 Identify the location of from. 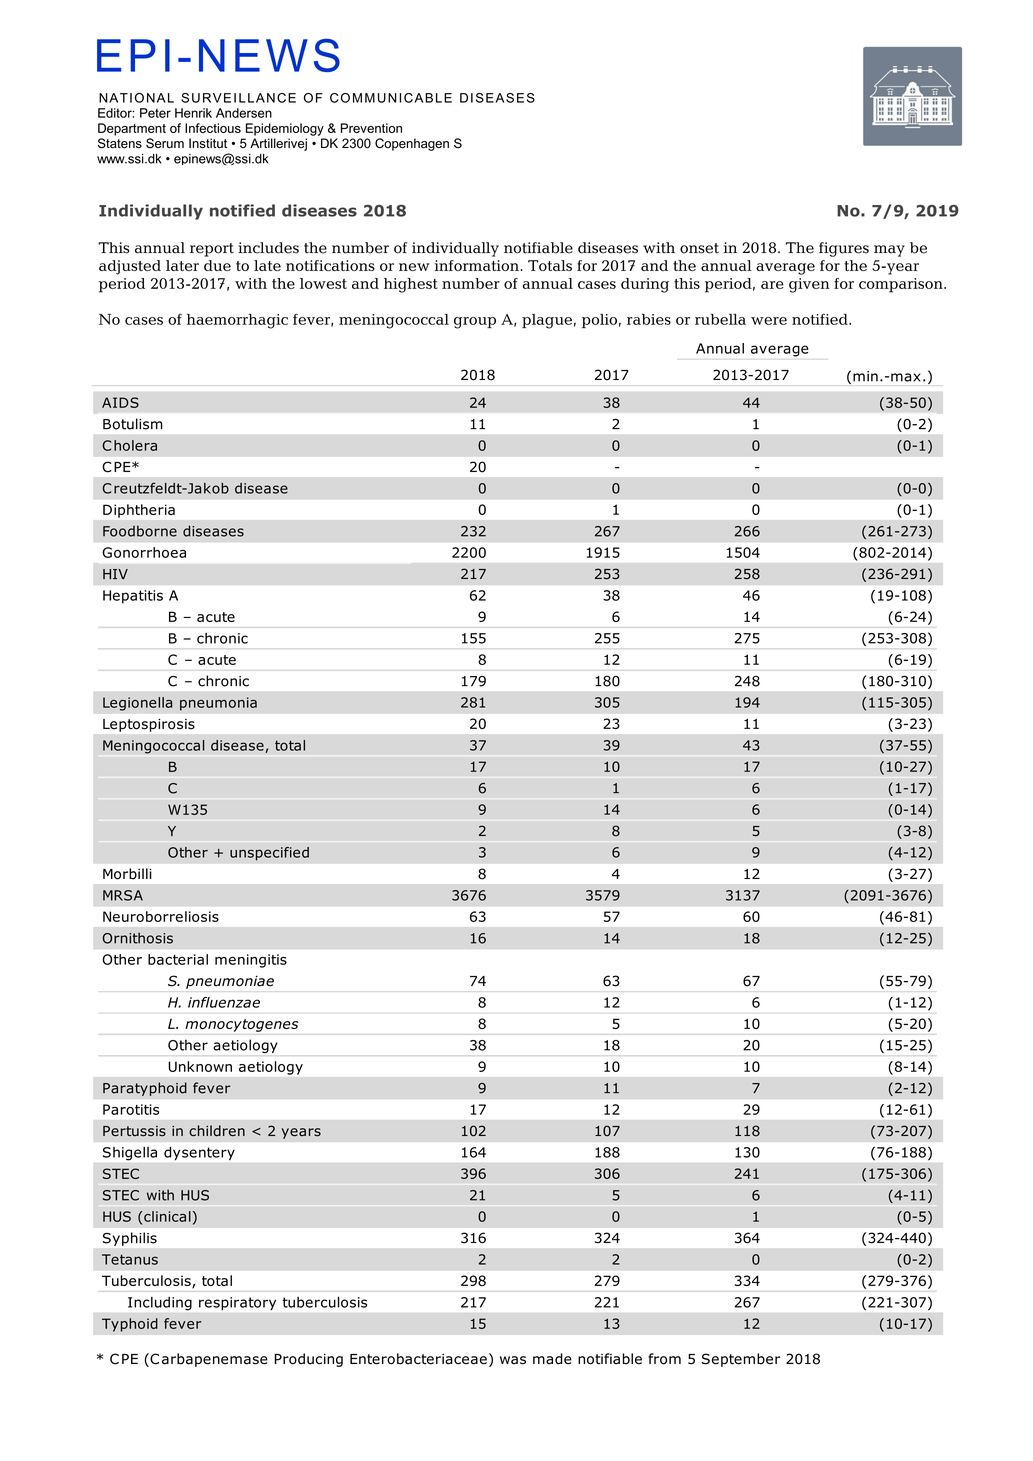
(664, 1359).
